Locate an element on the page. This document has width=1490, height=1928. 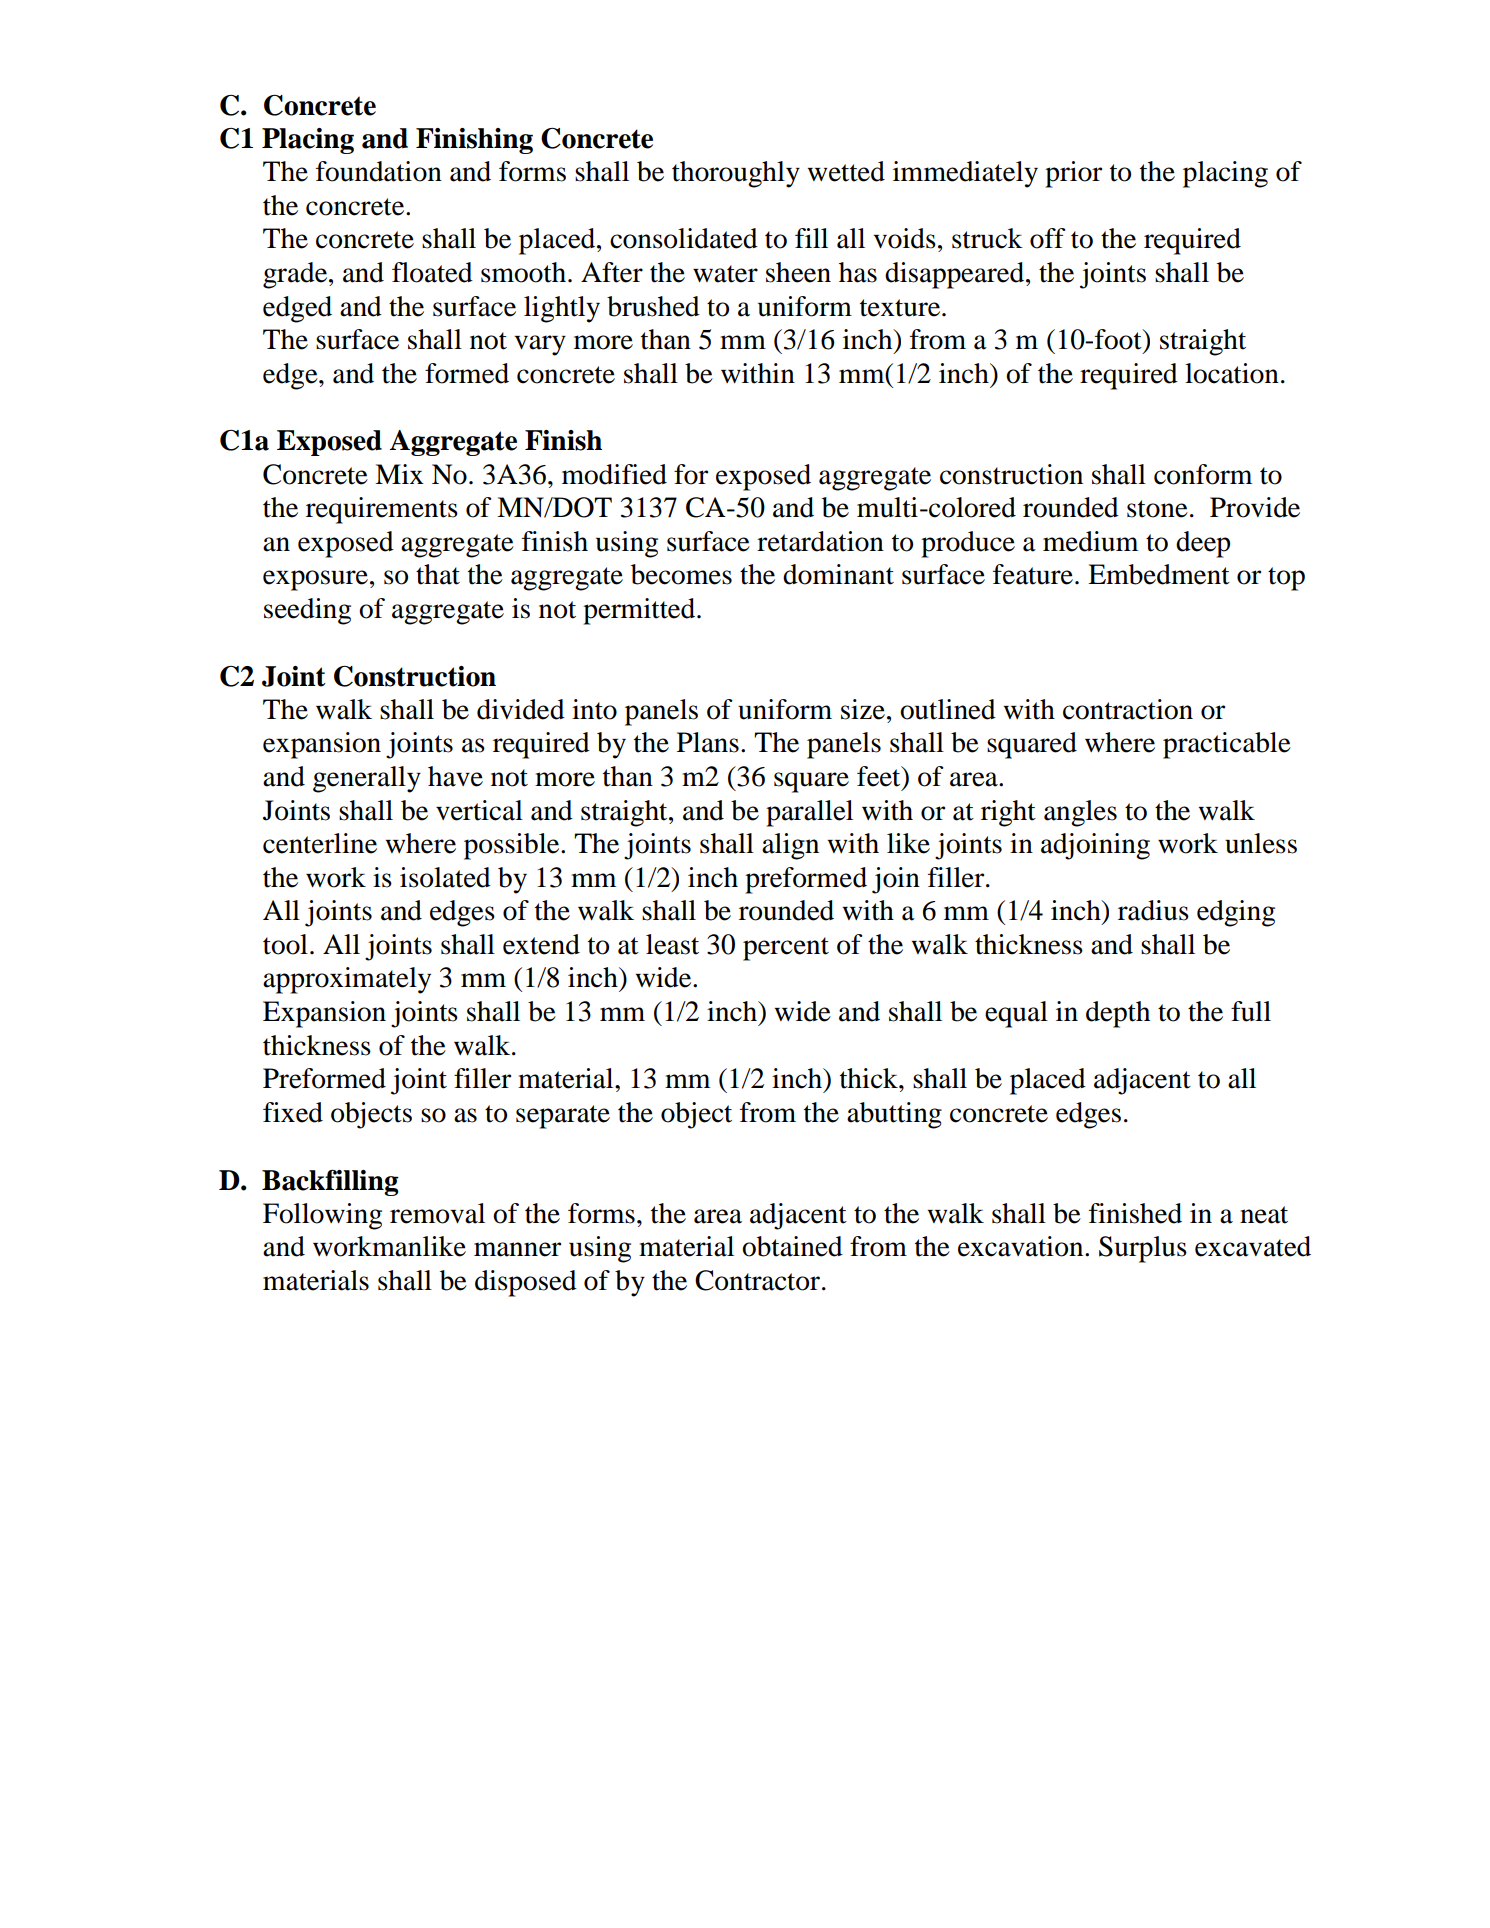
thoroughly is located at coordinates (736, 174).
